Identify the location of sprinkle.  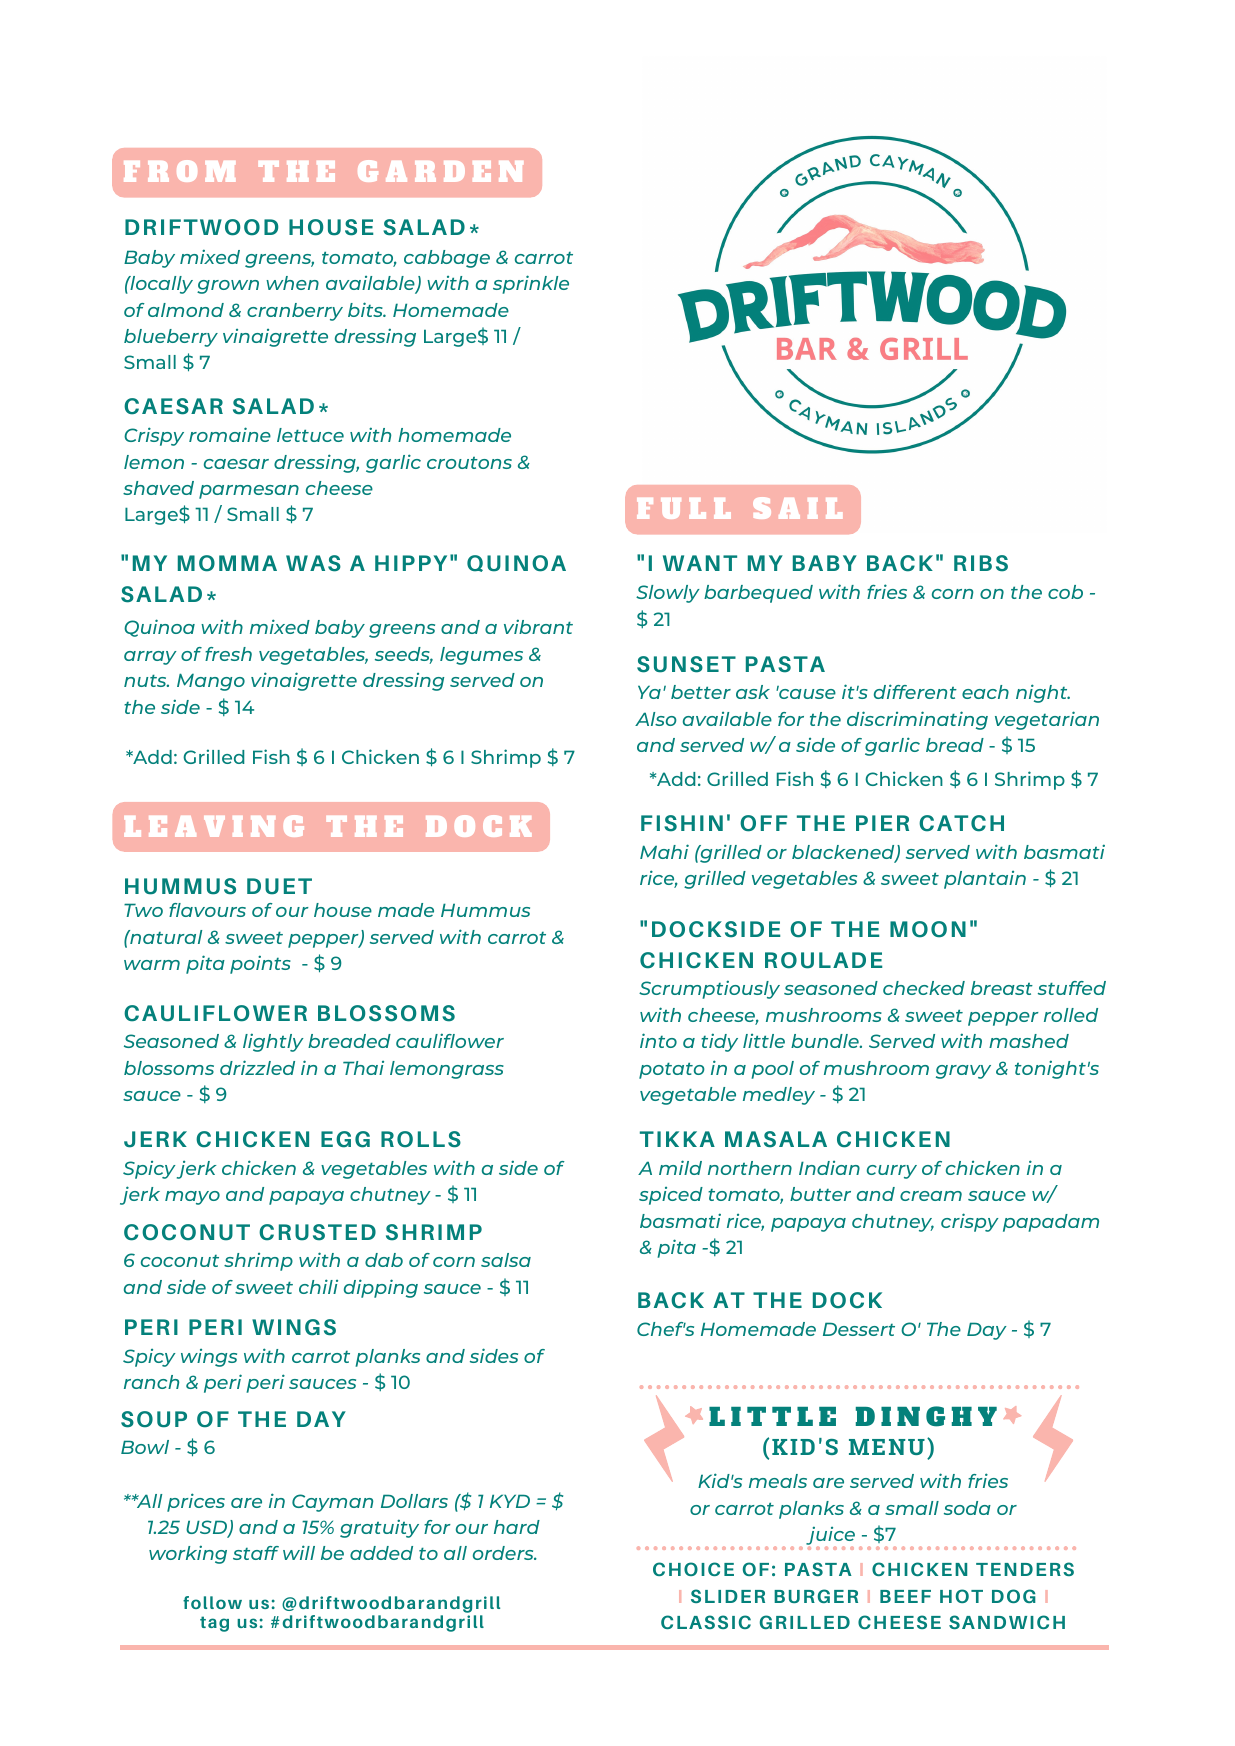
(531, 284).
